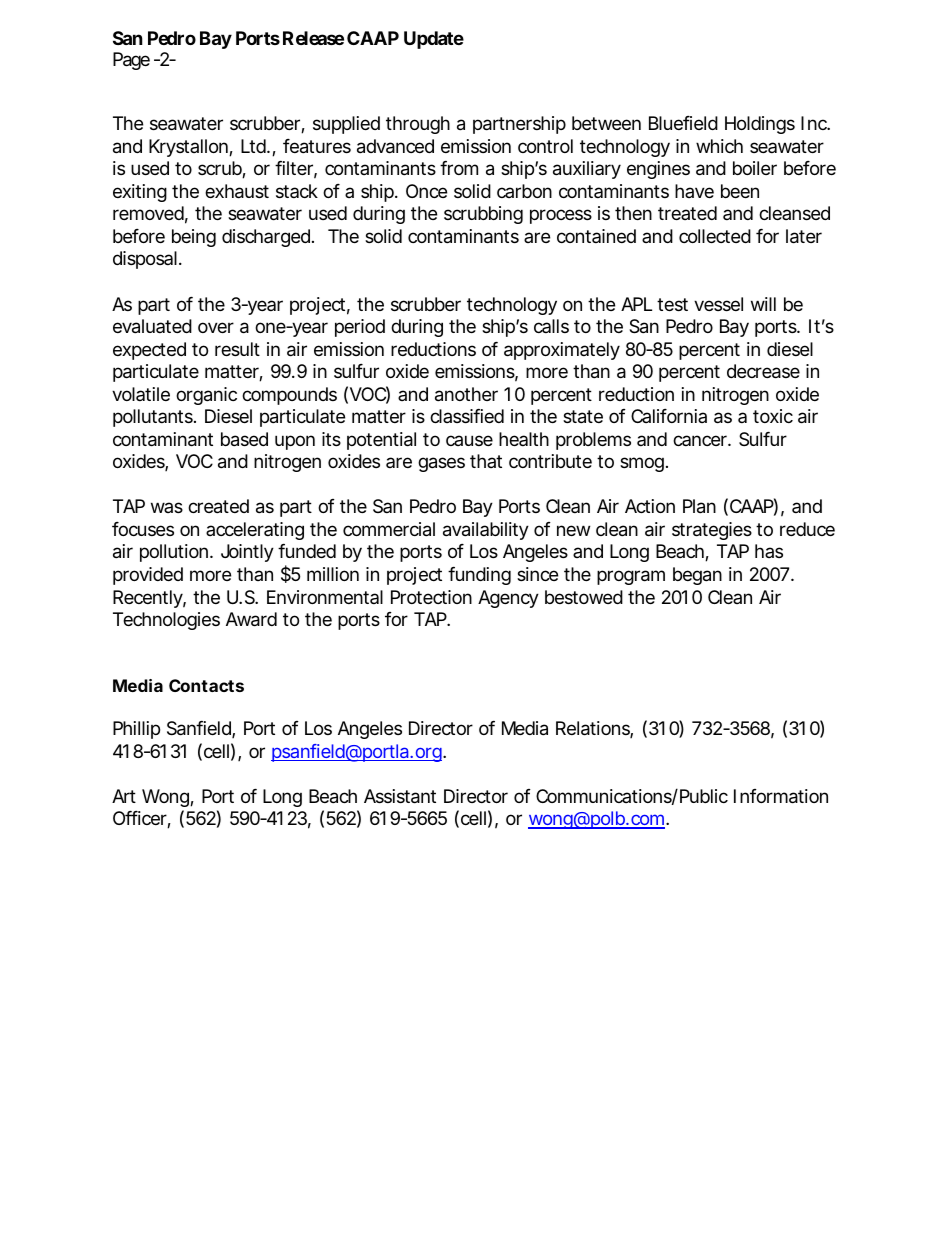 The image size is (952, 1233). Describe the element at coordinates (254, 146) in the document. I see `Ltd` at that location.
